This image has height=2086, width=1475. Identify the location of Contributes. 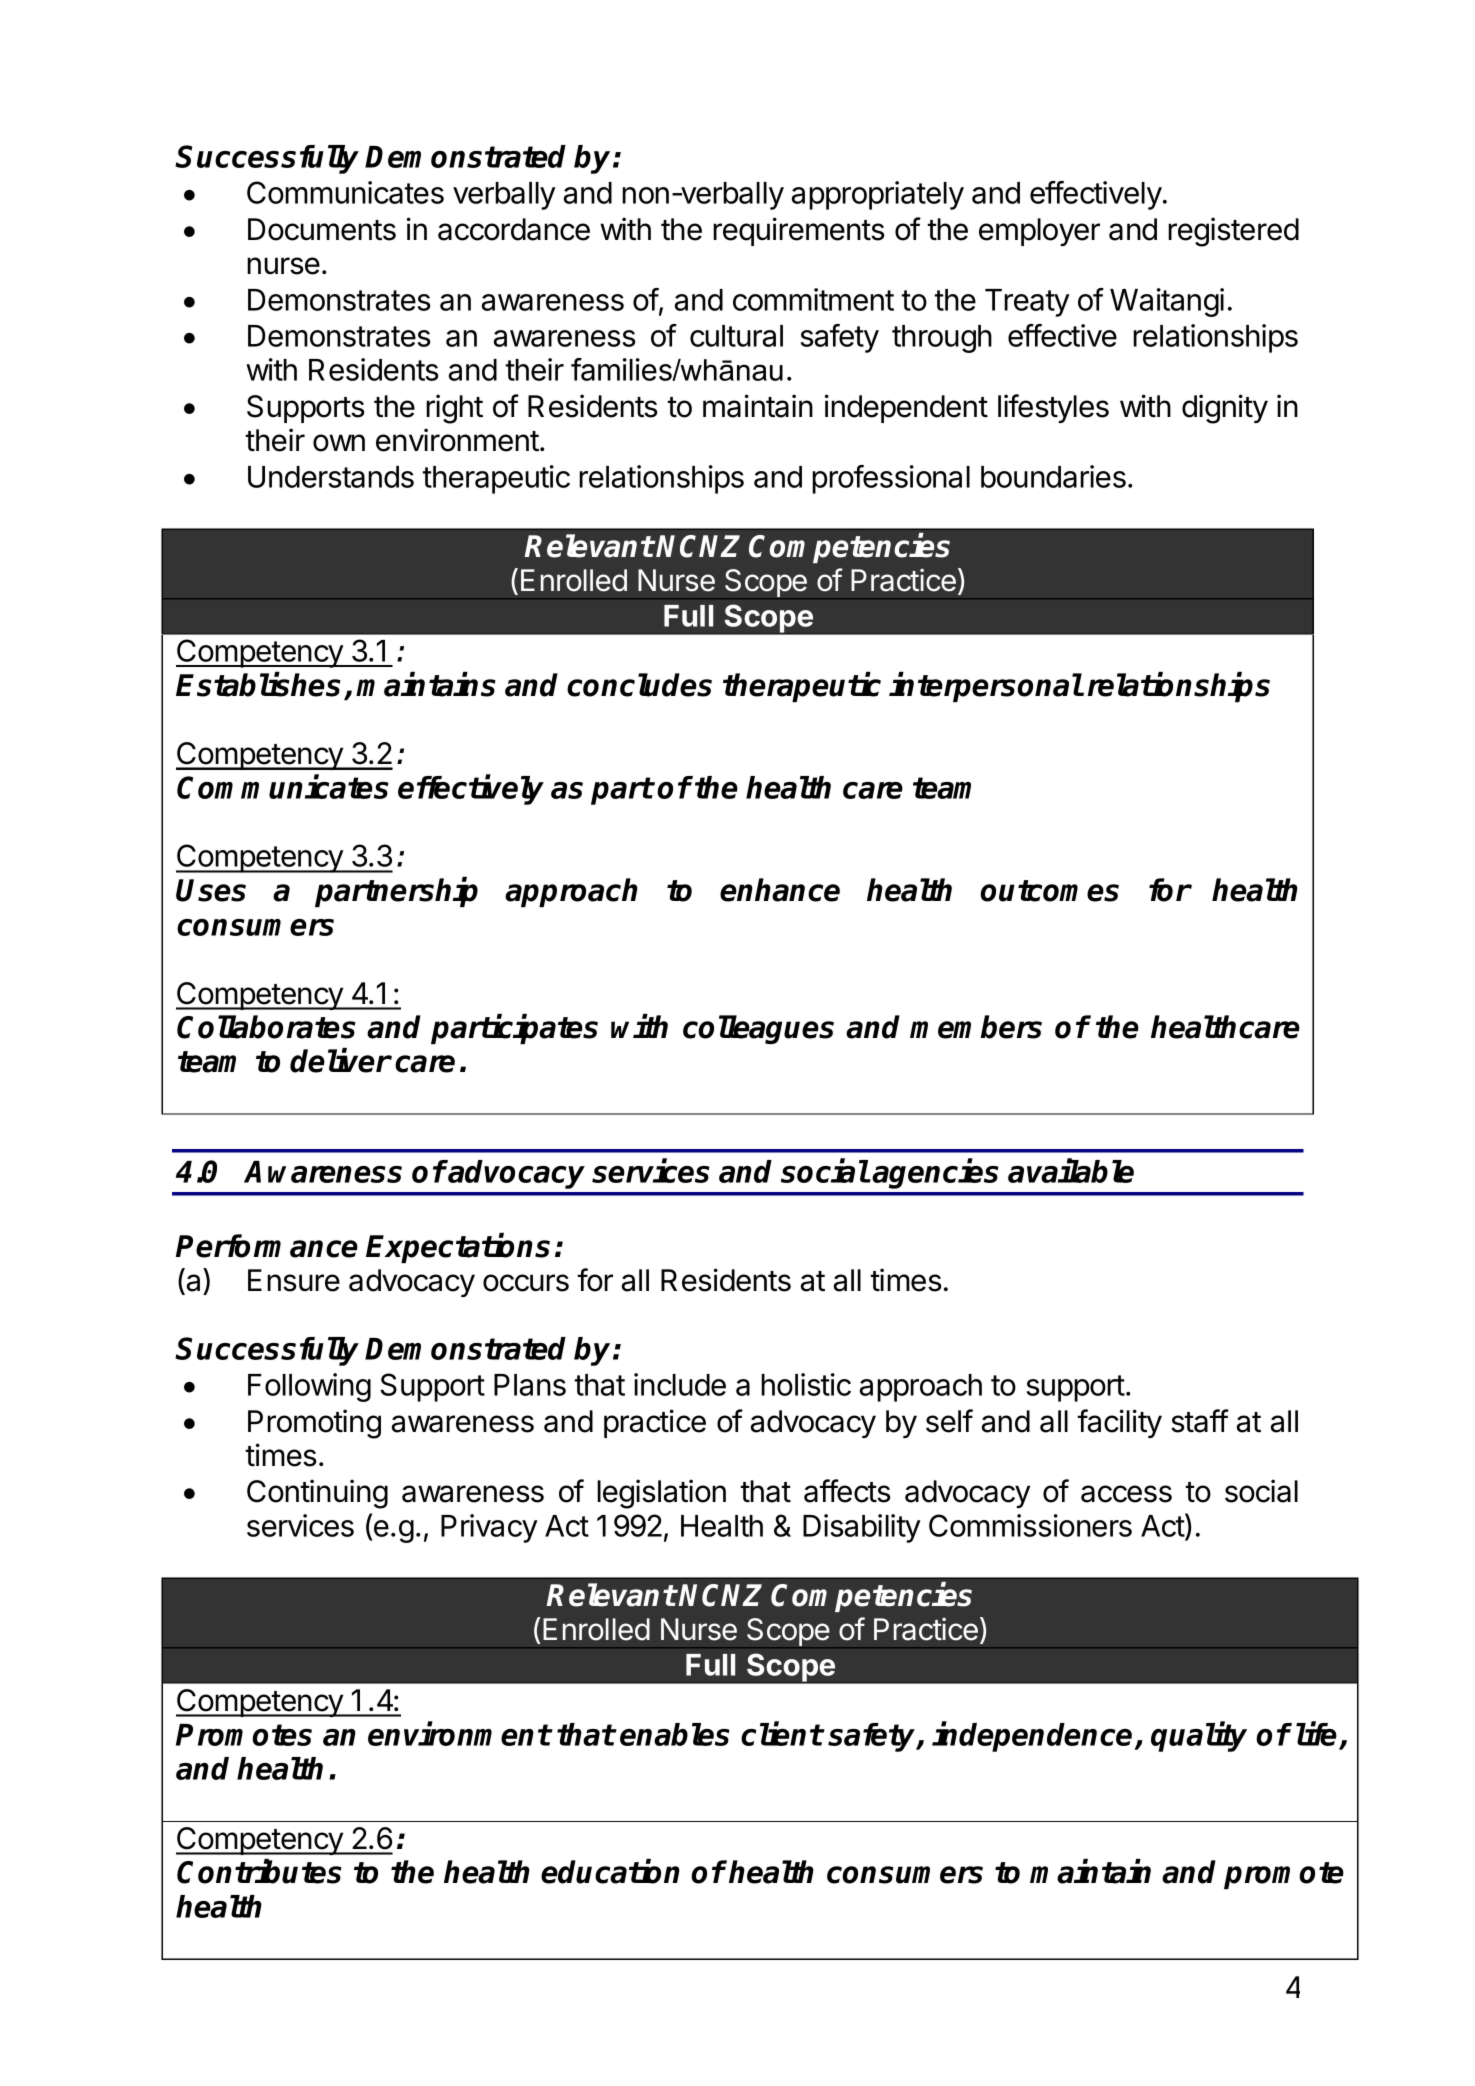
(259, 1871).
